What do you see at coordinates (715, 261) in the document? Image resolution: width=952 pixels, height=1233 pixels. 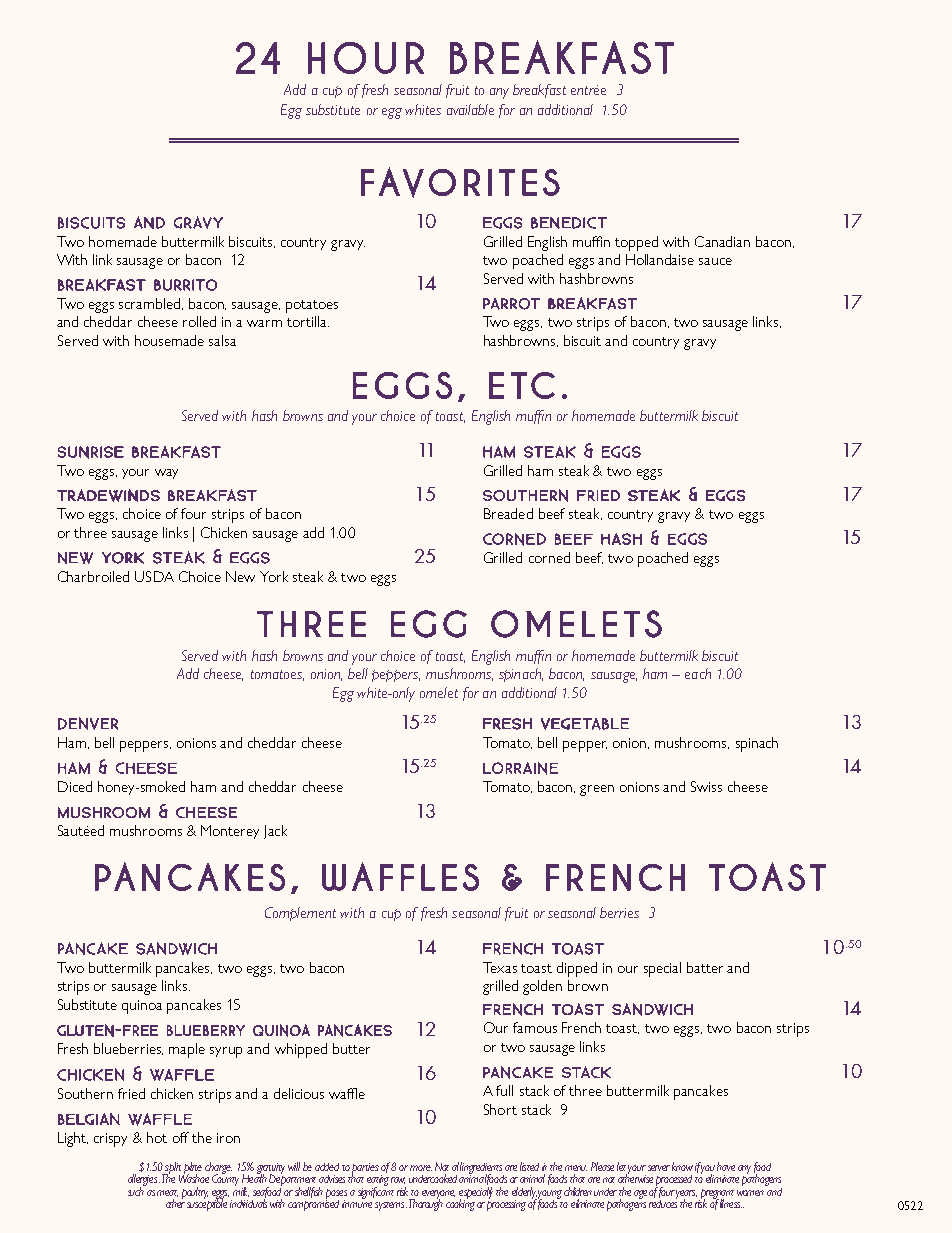 I see `sauce` at bounding box center [715, 261].
